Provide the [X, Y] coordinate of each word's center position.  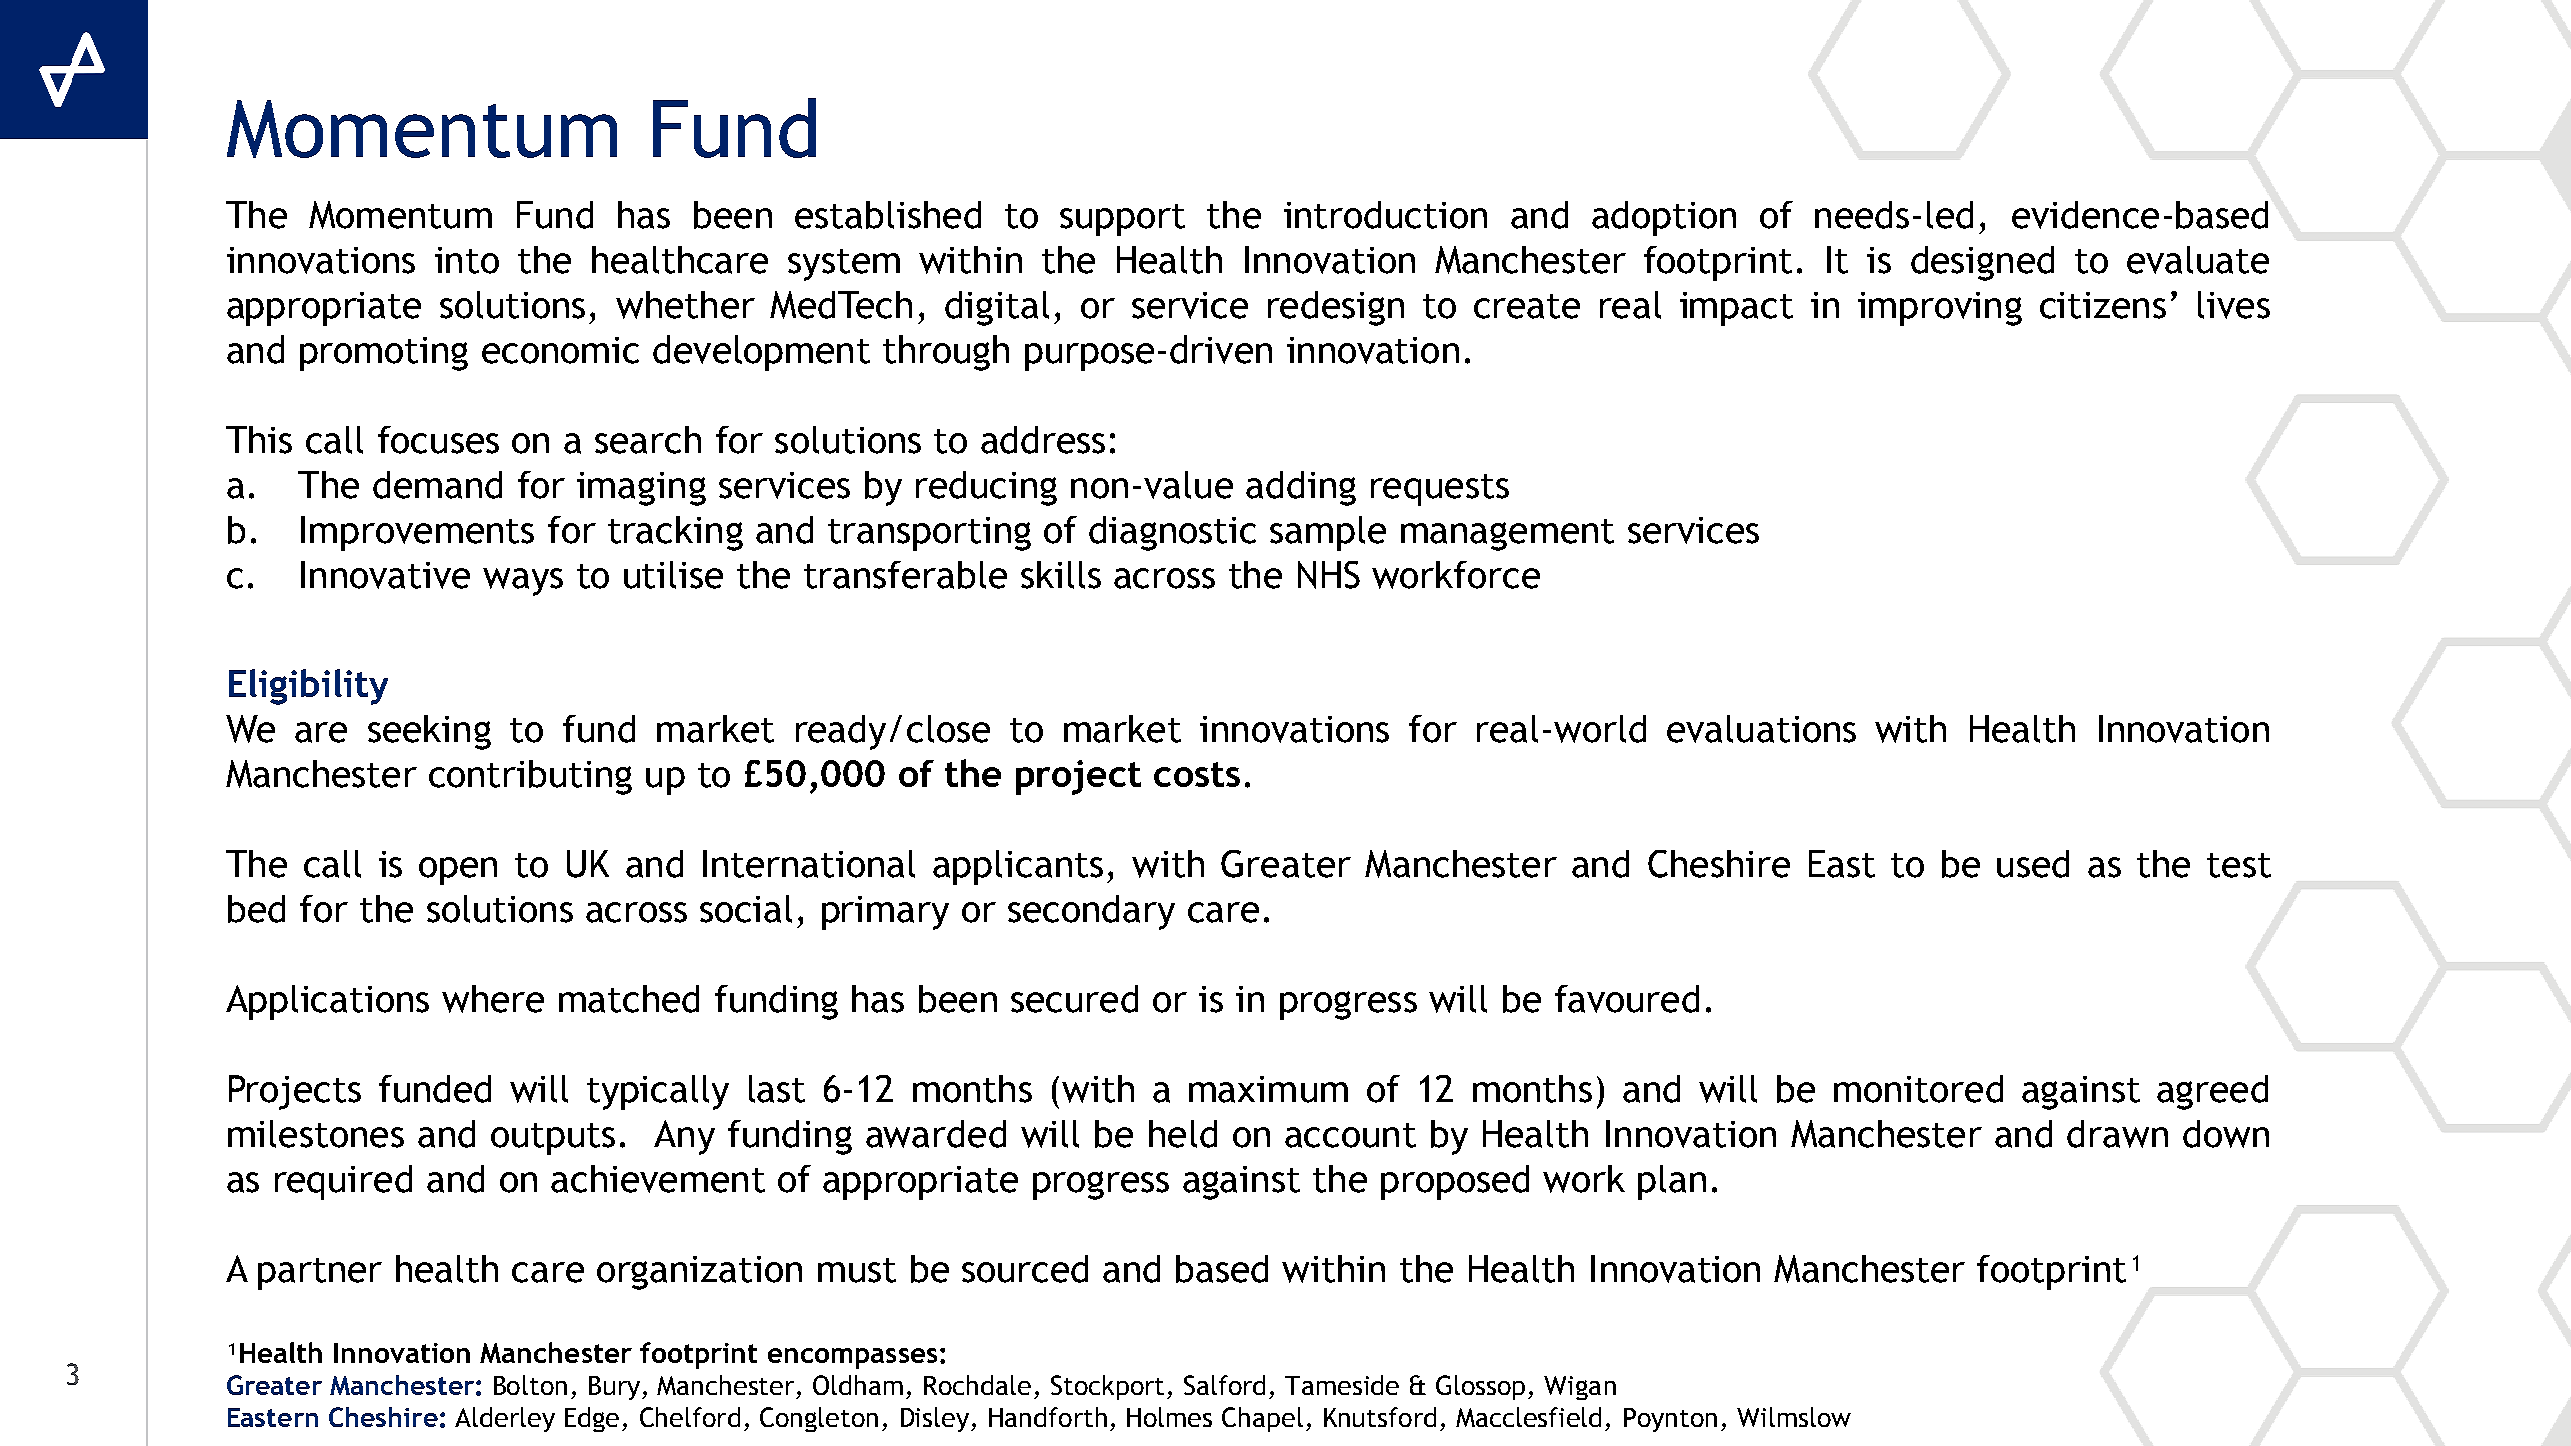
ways [523, 582]
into [467, 260]
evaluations [1761, 729]
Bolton [530, 1385]
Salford [1224, 1385]
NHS [1329, 575]
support [1122, 220]
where [493, 999]
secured [1074, 999]
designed [1982, 263]
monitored [1918, 1089]
